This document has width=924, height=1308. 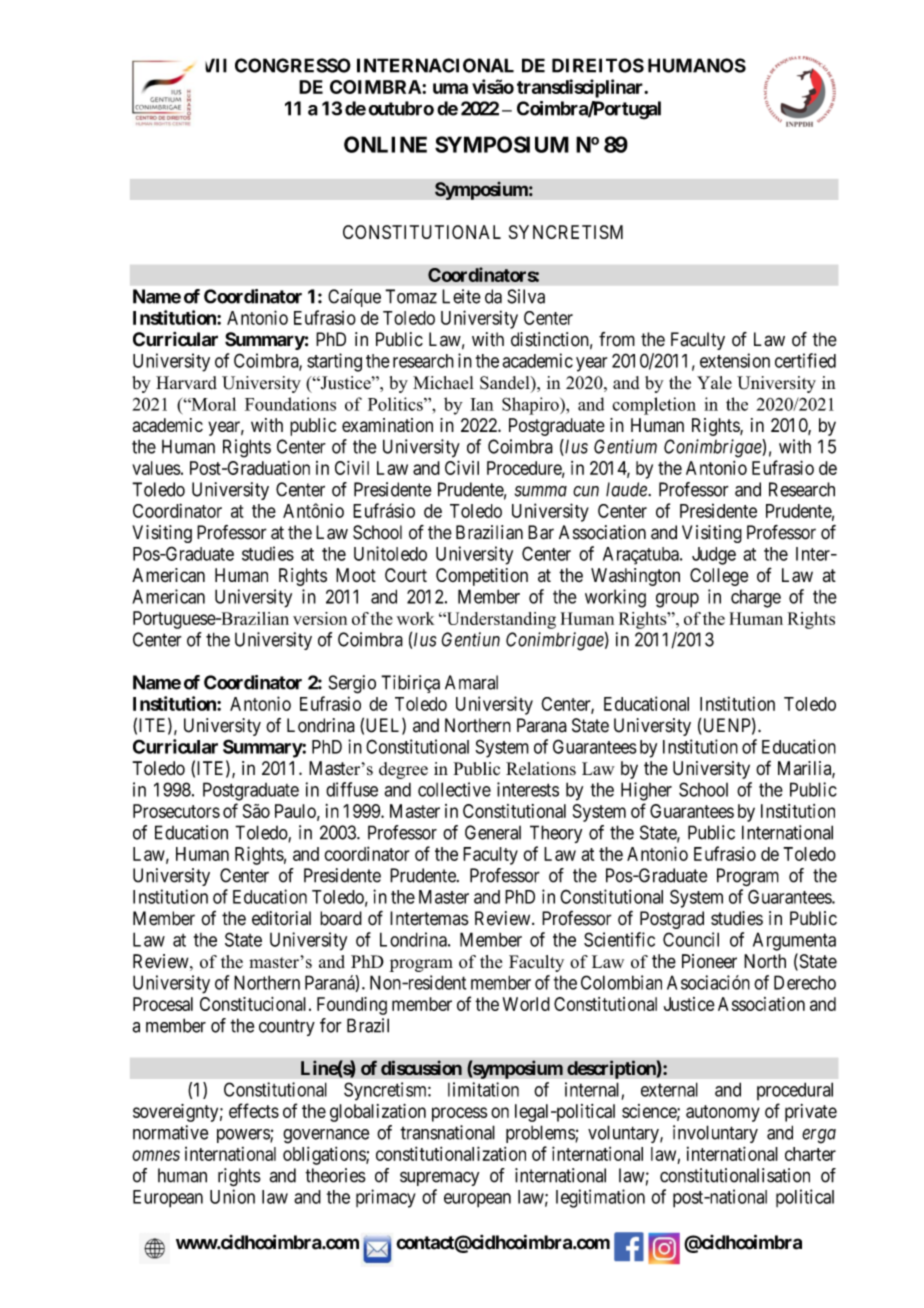 What do you see at coordinates (216, 65) in the document?
I see `VII` at bounding box center [216, 65].
